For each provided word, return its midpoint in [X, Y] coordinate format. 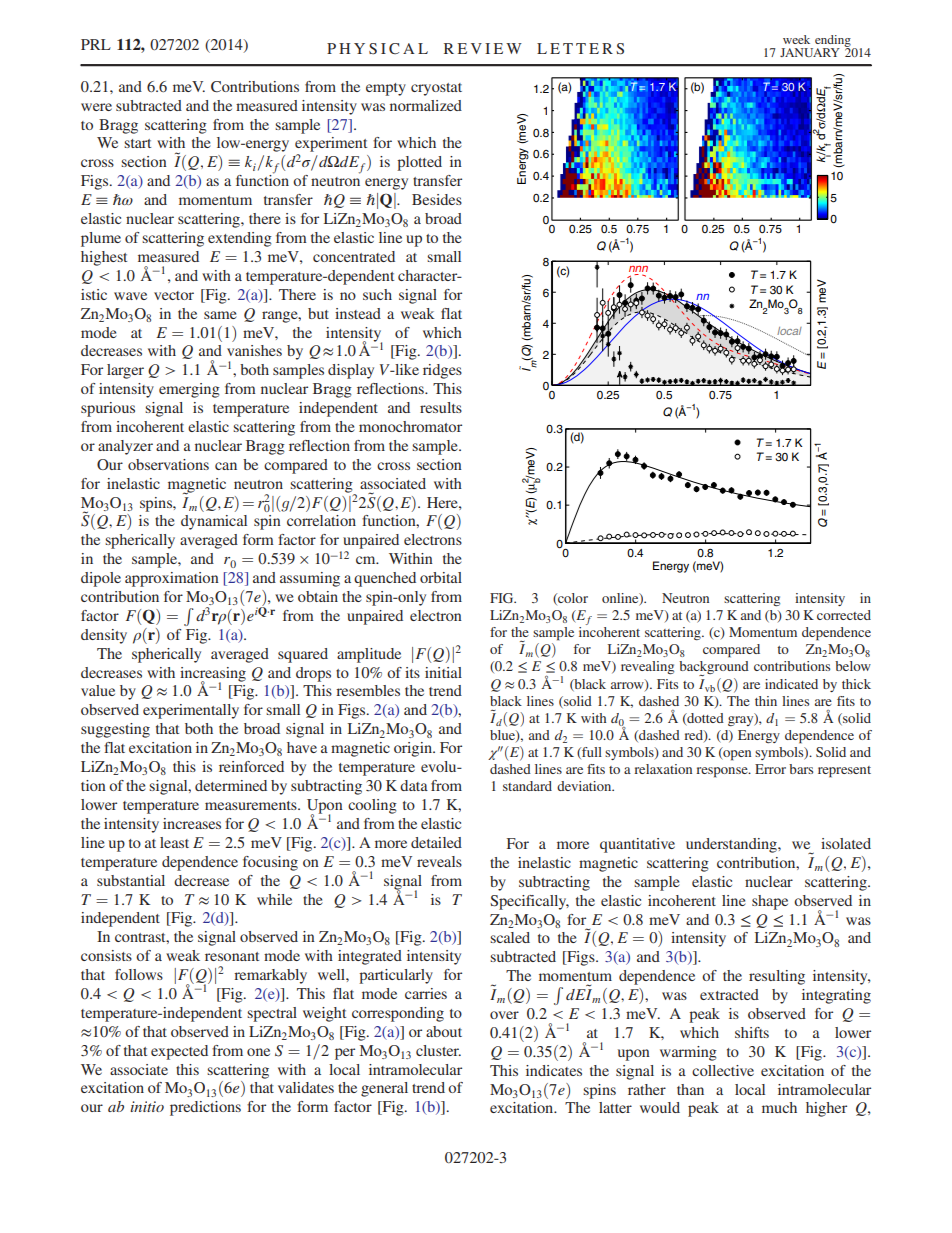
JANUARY [810, 52]
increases [192, 823]
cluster [438, 1050]
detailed [436, 842]
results [441, 407]
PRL [96, 44]
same [220, 315]
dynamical [214, 522]
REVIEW [483, 48]
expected [179, 1052]
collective [723, 1070]
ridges [442, 371]
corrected [844, 615]
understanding [732, 845]
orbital [441, 577]
